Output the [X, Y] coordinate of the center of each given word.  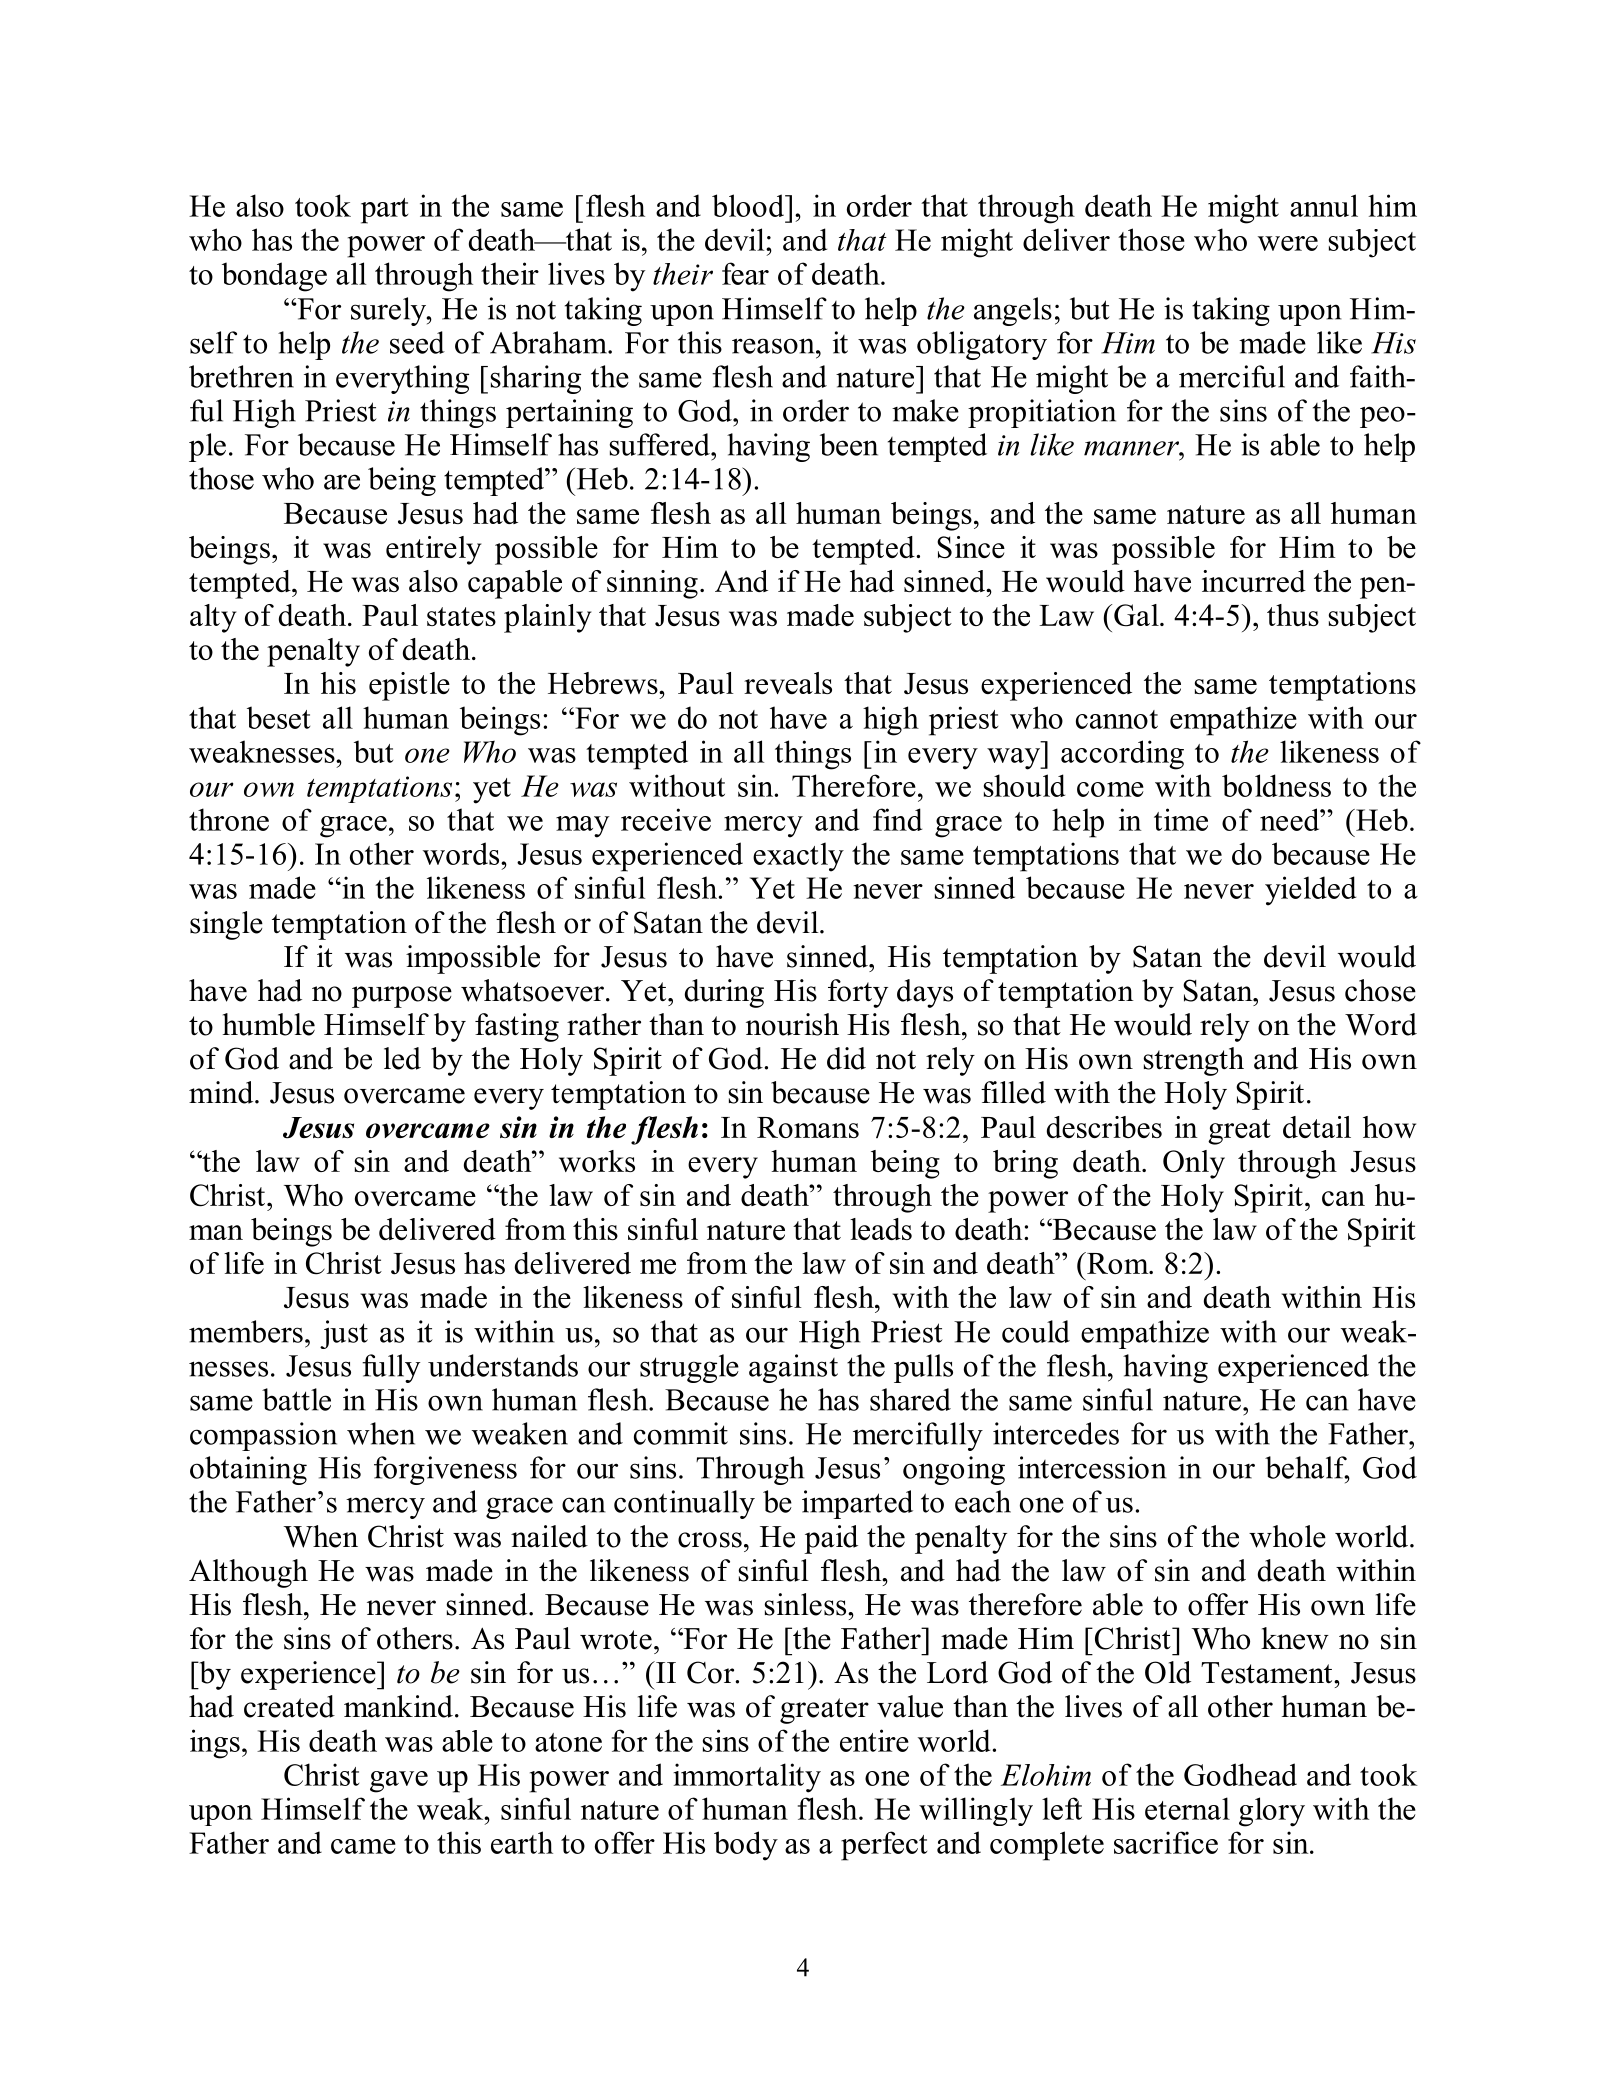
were [1288, 243]
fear [745, 273]
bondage [274, 277]
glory [1272, 1812]
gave [399, 1782]
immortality [747, 1778]
